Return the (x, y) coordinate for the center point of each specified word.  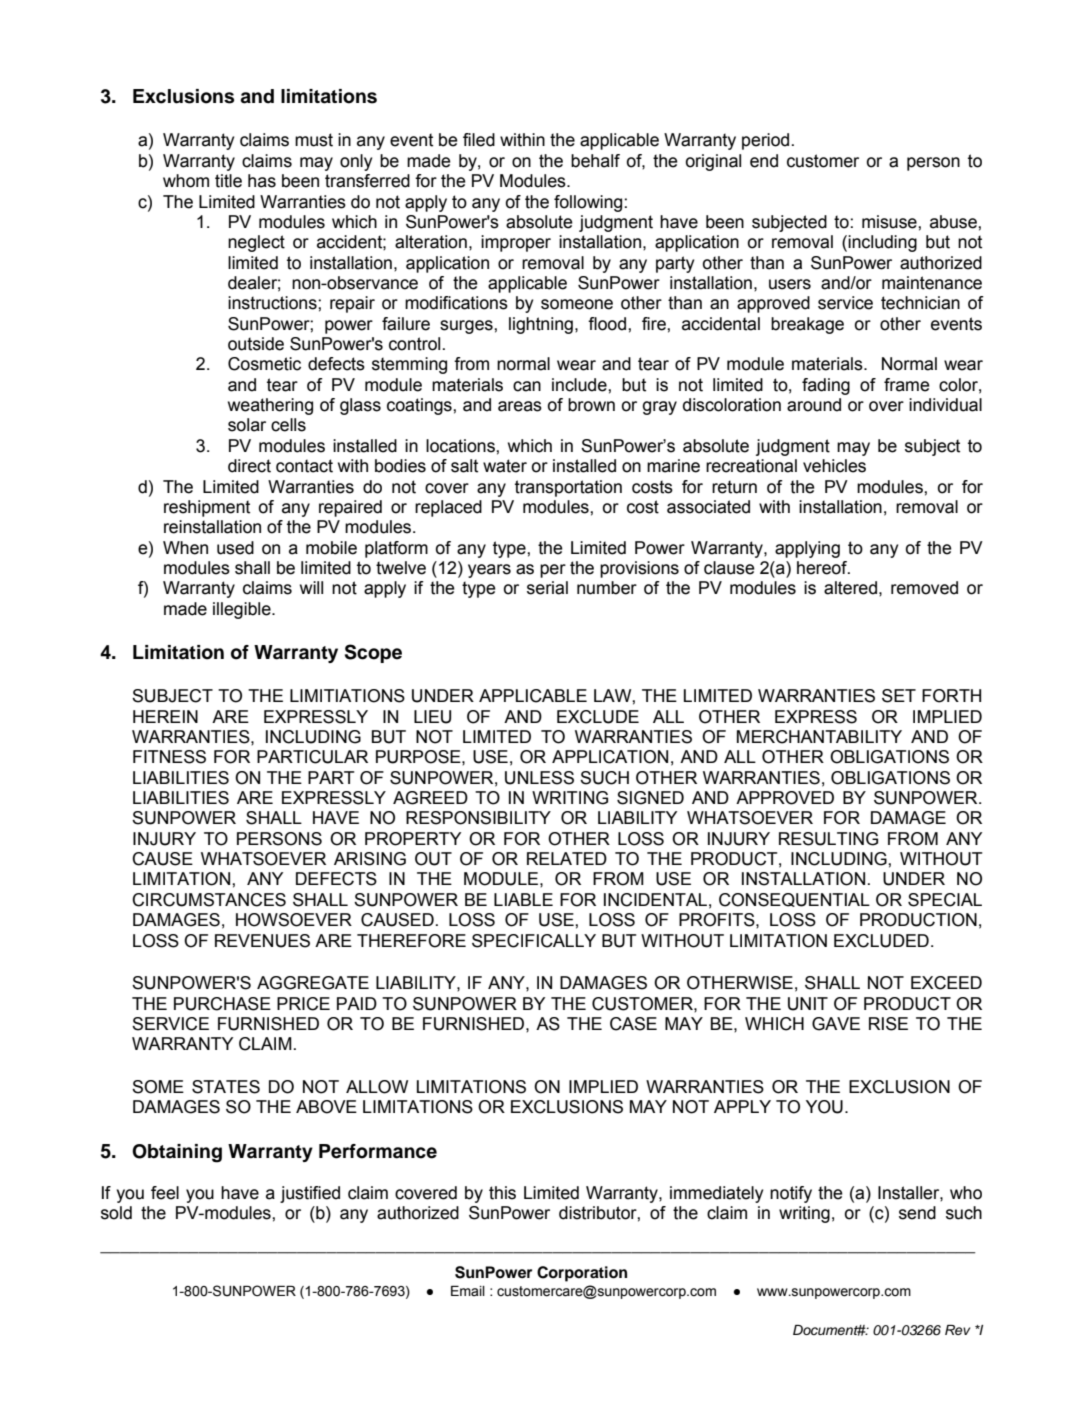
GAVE (836, 1024)
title (228, 181)
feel (165, 1193)
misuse (890, 222)
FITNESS (169, 757)
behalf (595, 161)
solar (247, 425)
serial (547, 588)
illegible (243, 610)
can (527, 386)
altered (850, 588)
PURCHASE (222, 1004)
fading (826, 386)
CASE (633, 1024)
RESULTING (828, 839)
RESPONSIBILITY (478, 818)
